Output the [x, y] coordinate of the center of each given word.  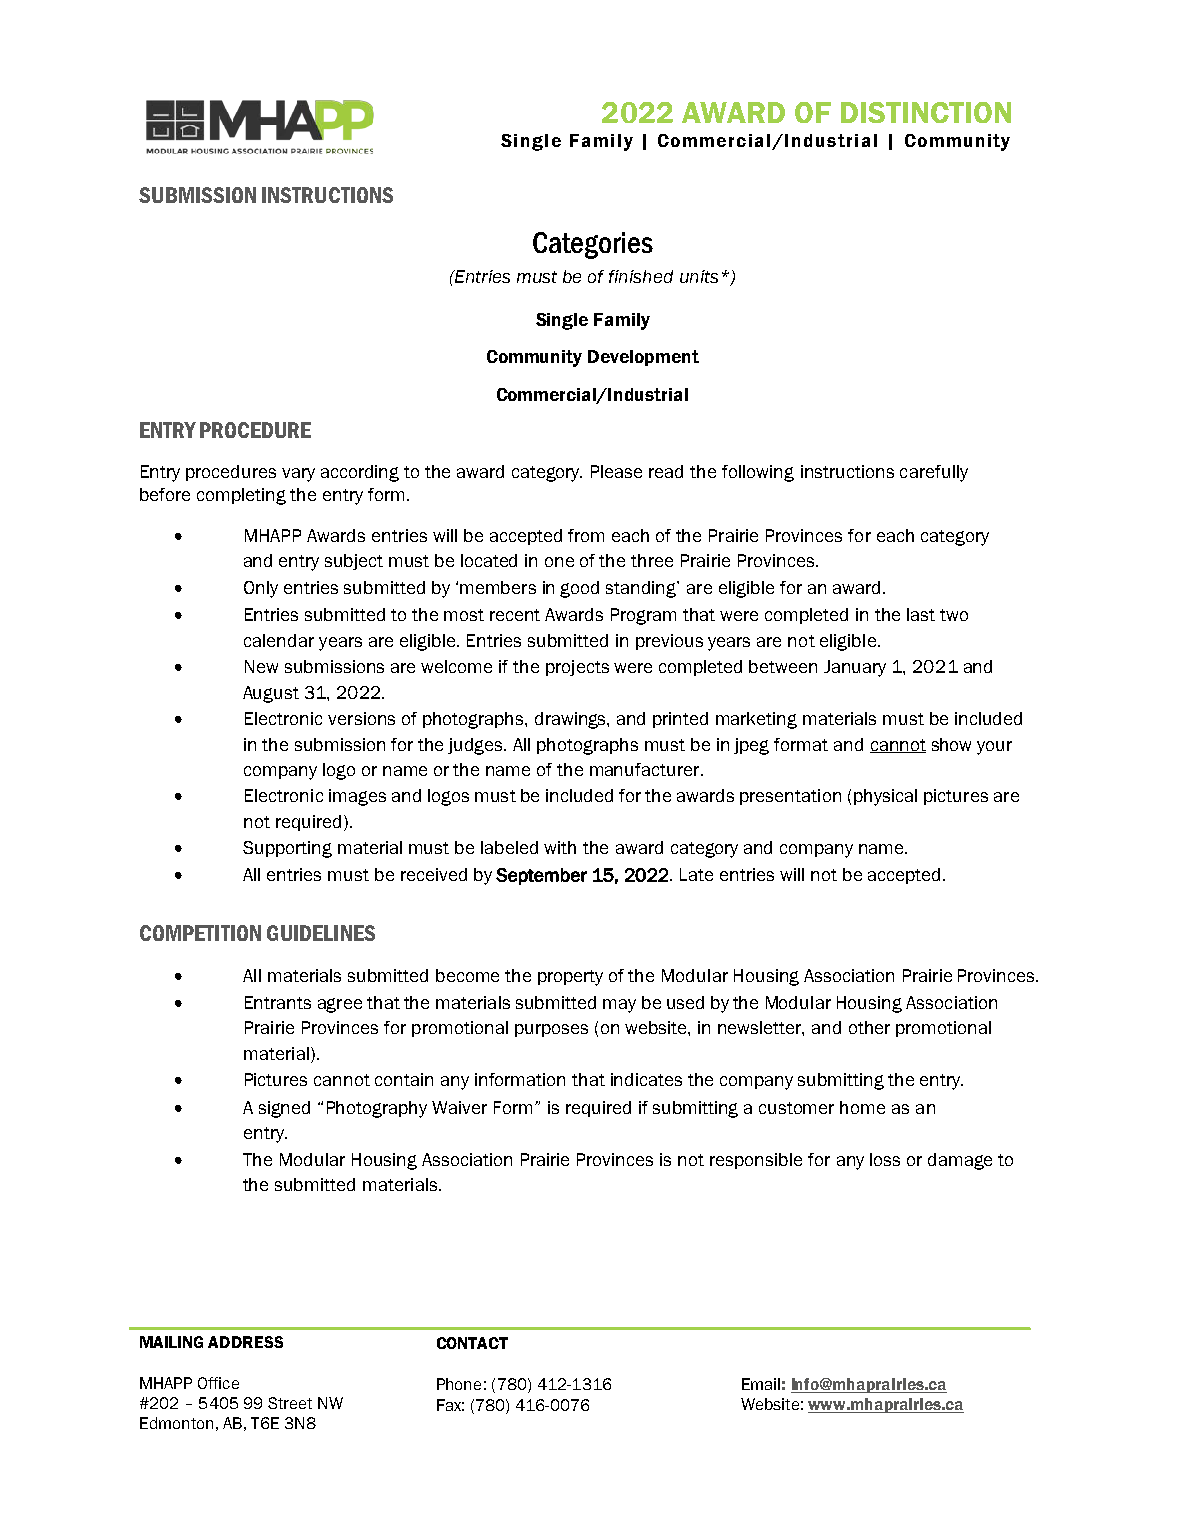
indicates [646, 1079]
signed [284, 1109]
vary [298, 475]
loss [885, 1159]
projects [577, 668]
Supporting [287, 849]
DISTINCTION [926, 112]
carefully [934, 473]
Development [643, 358]
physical [885, 797]
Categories [593, 245]
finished [641, 276]
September [541, 876]
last [921, 614]
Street [290, 1403]
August [271, 694]
